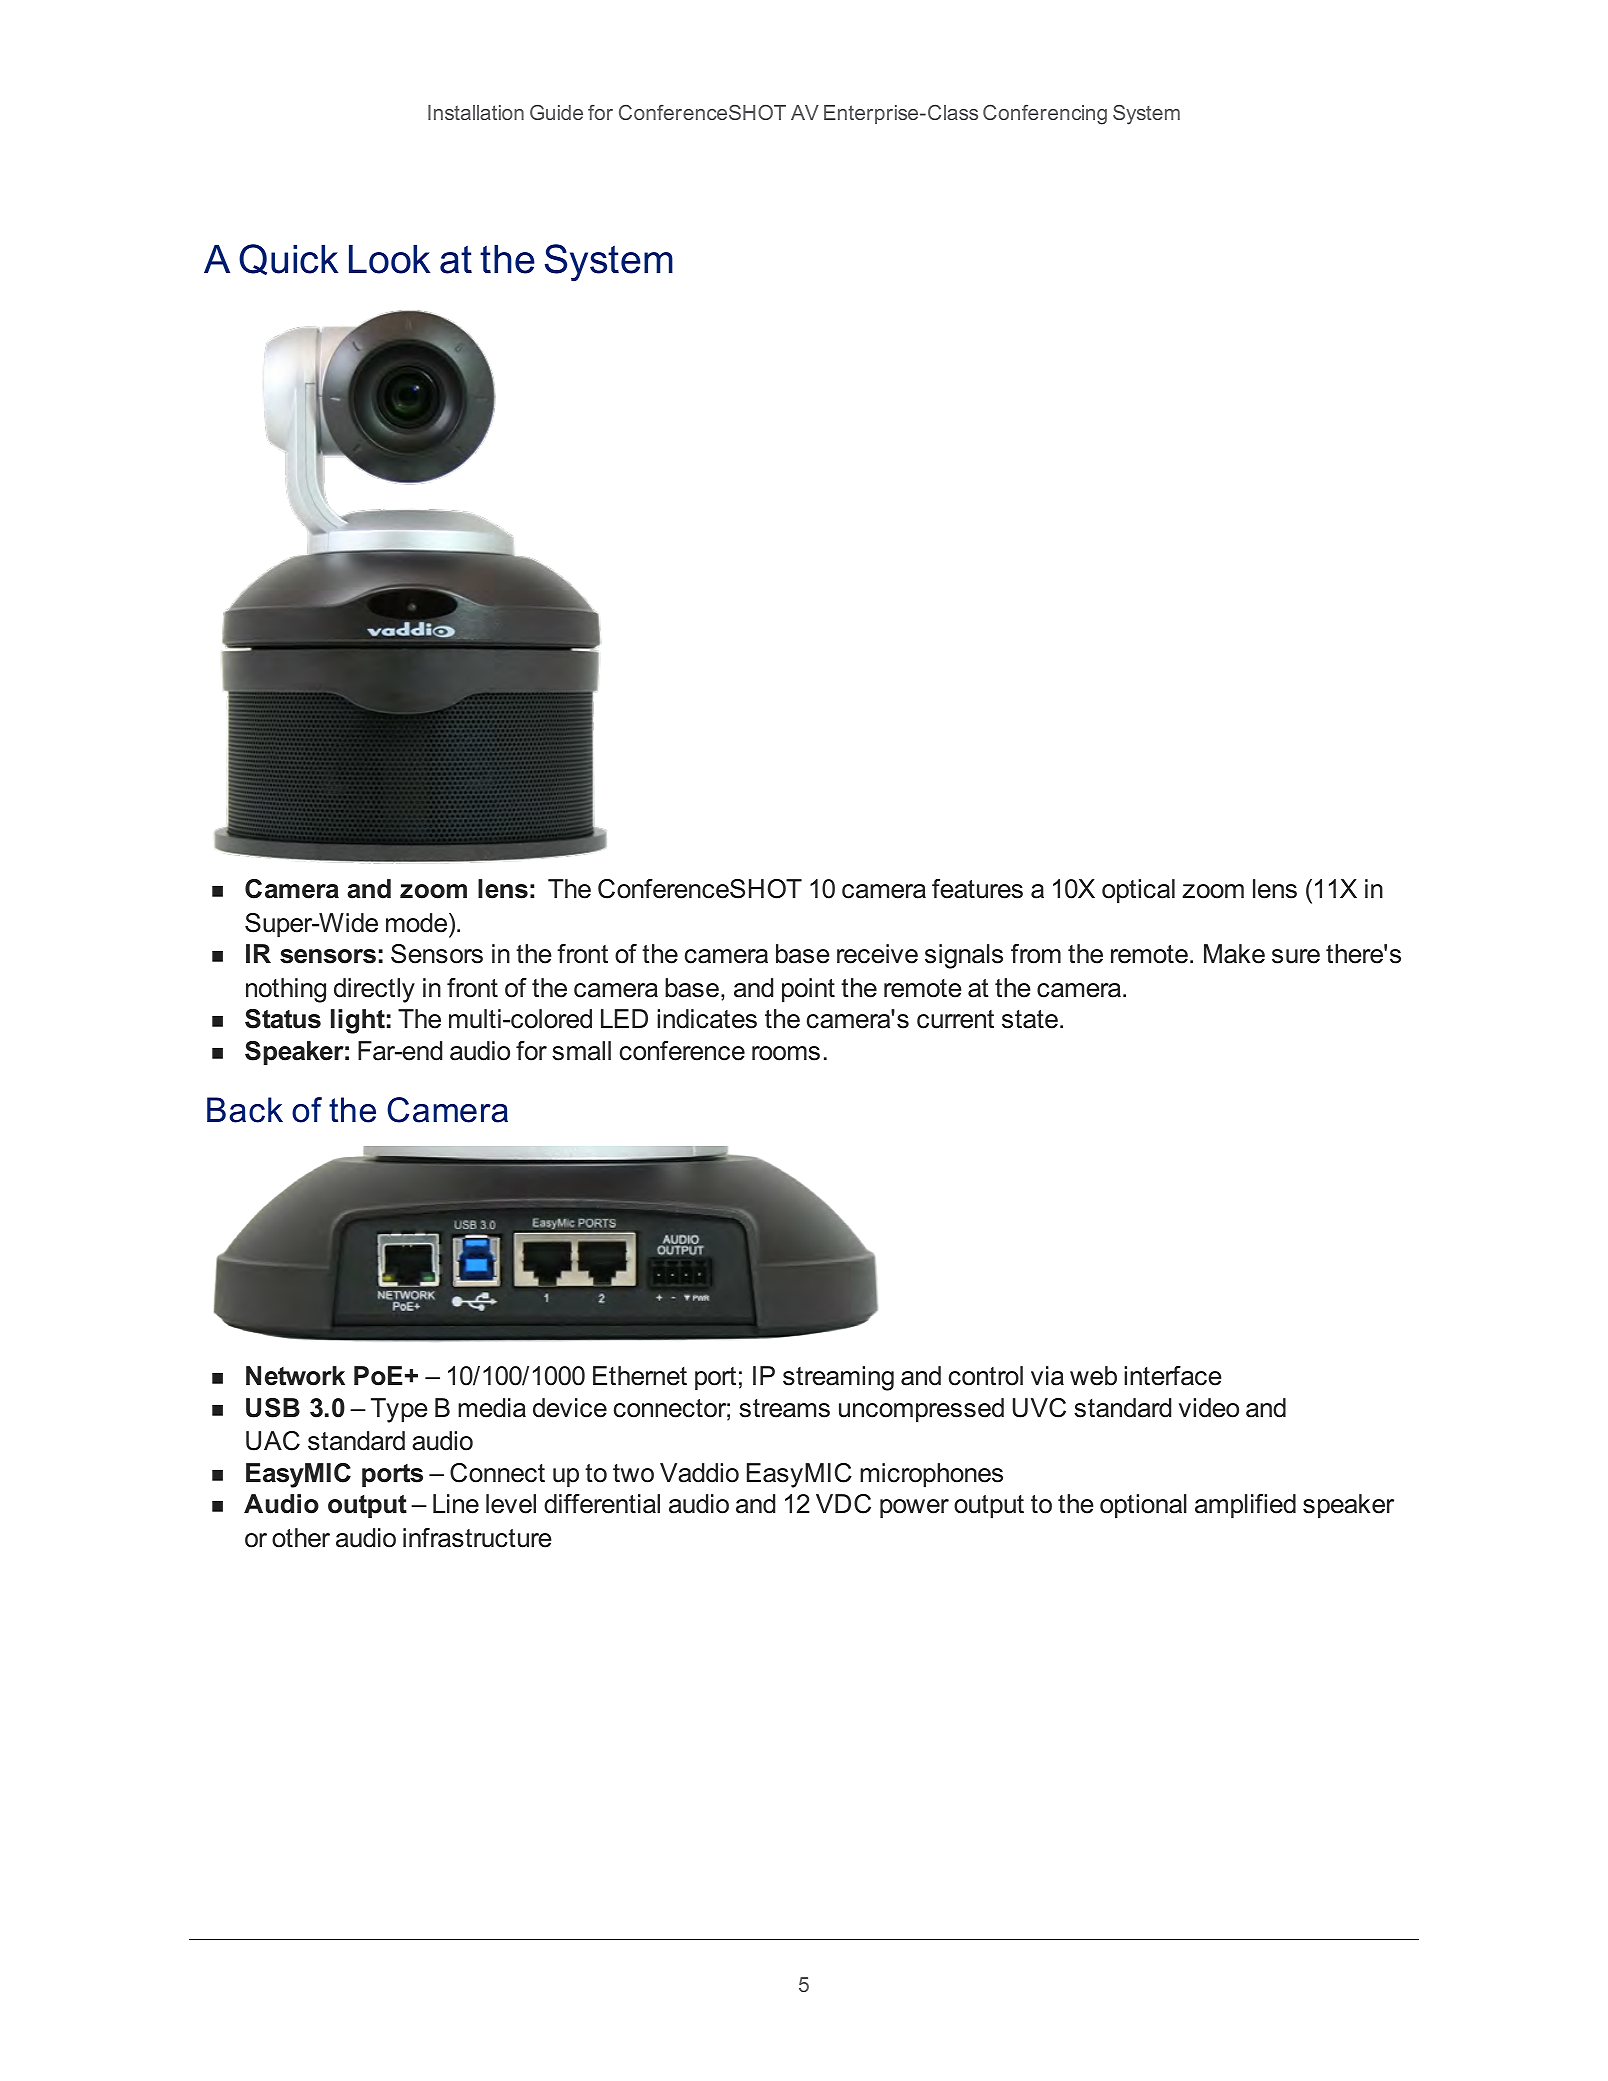 The width and height of the page is (1608, 2081). Describe the element at coordinates (1143, 1506) in the page. I see `optional` at that location.
